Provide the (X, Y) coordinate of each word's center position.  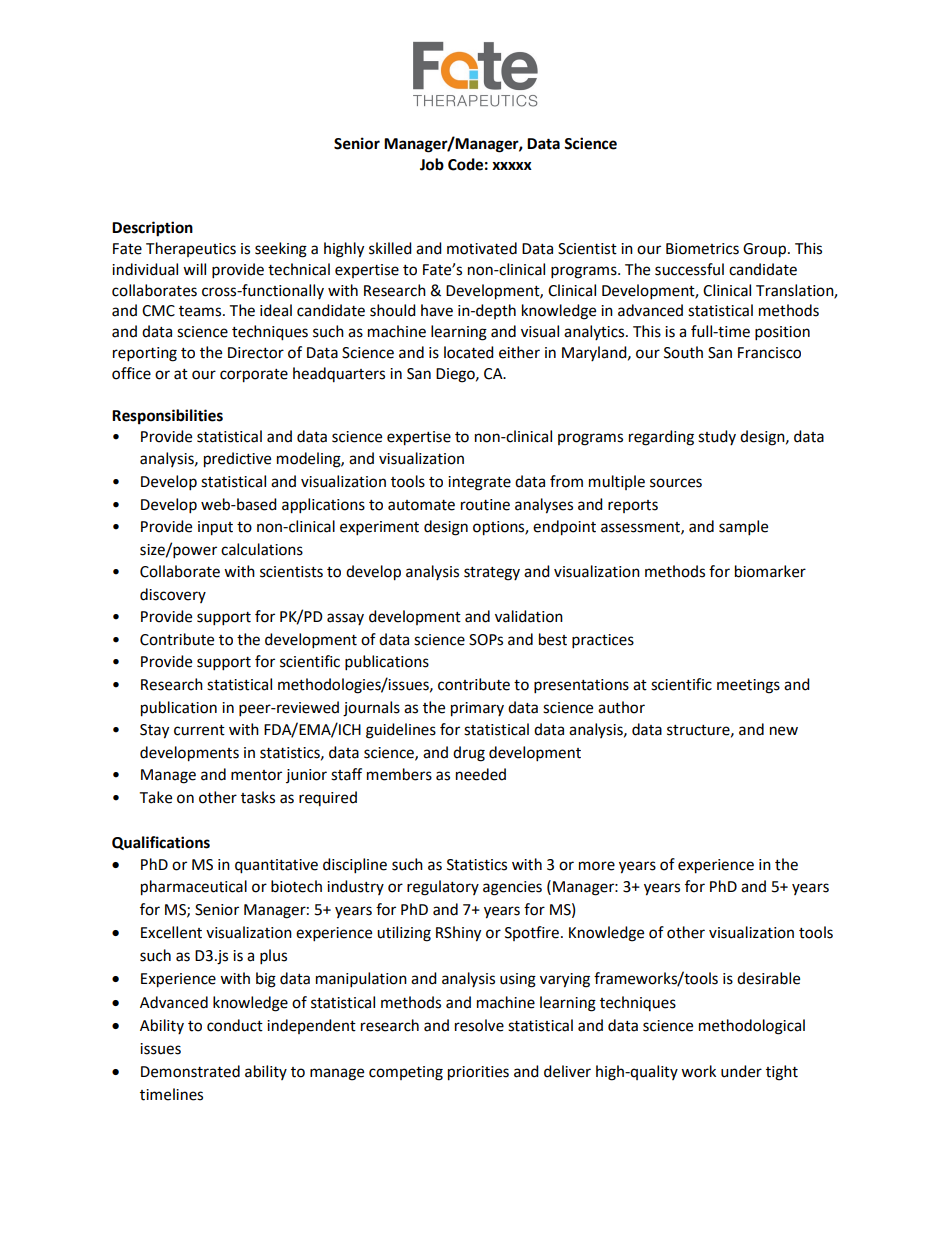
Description (152, 229)
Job (432, 164)
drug (469, 754)
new (784, 731)
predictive (237, 460)
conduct (235, 1025)
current (199, 730)
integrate (479, 483)
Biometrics (702, 249)
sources (676, 483)
